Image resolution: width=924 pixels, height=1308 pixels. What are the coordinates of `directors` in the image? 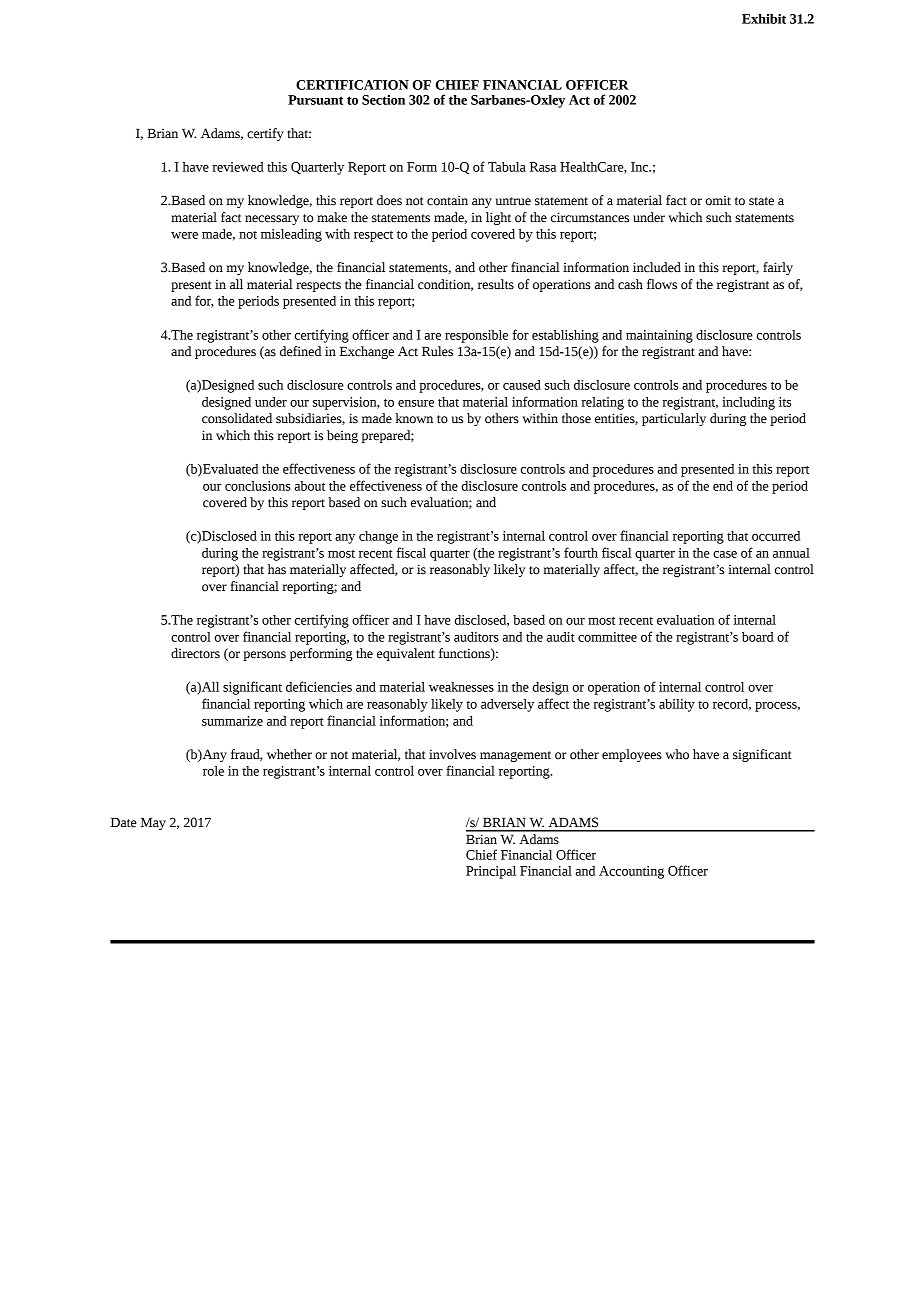 It's located at (195, 653).
